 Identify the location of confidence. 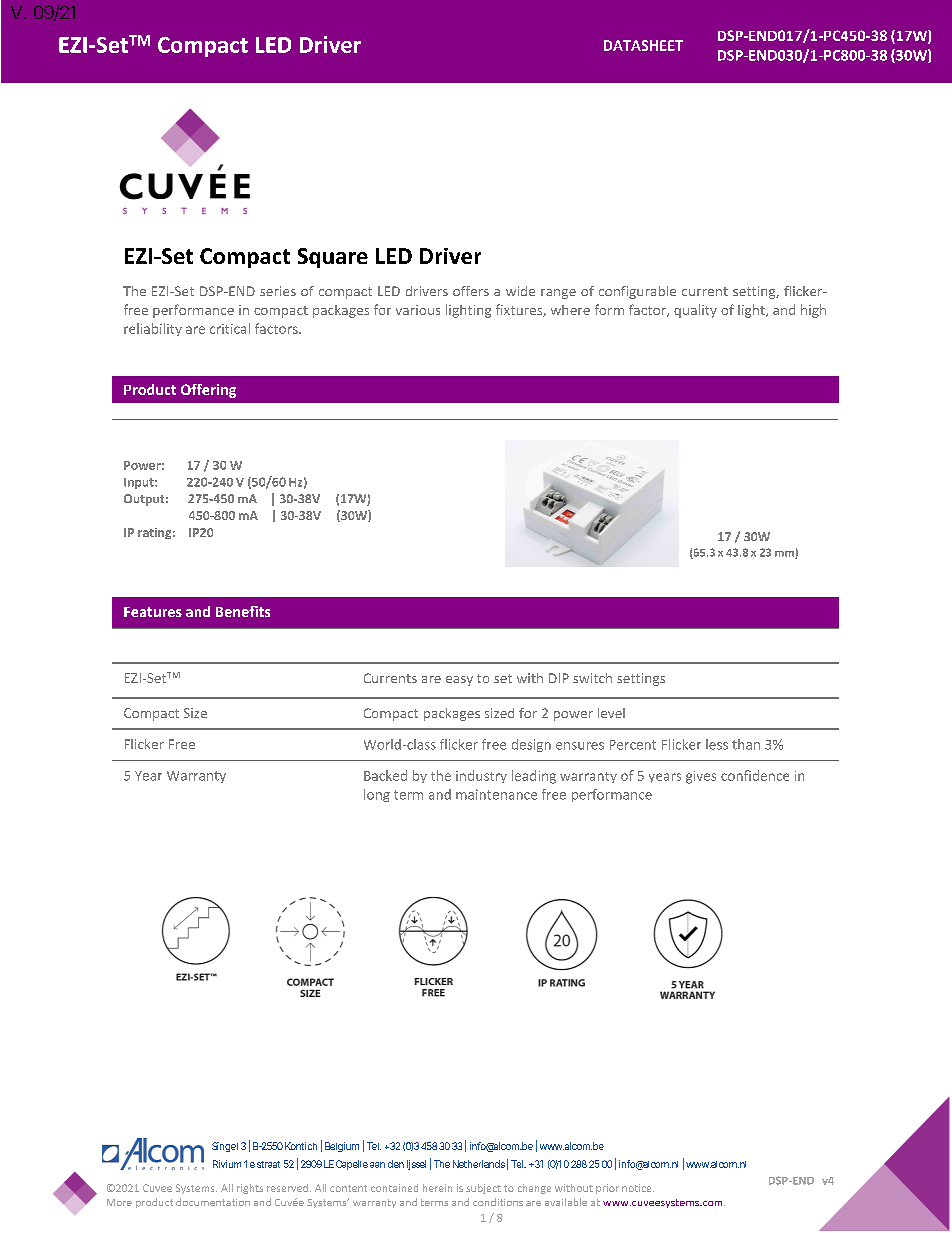
(755, 775).
